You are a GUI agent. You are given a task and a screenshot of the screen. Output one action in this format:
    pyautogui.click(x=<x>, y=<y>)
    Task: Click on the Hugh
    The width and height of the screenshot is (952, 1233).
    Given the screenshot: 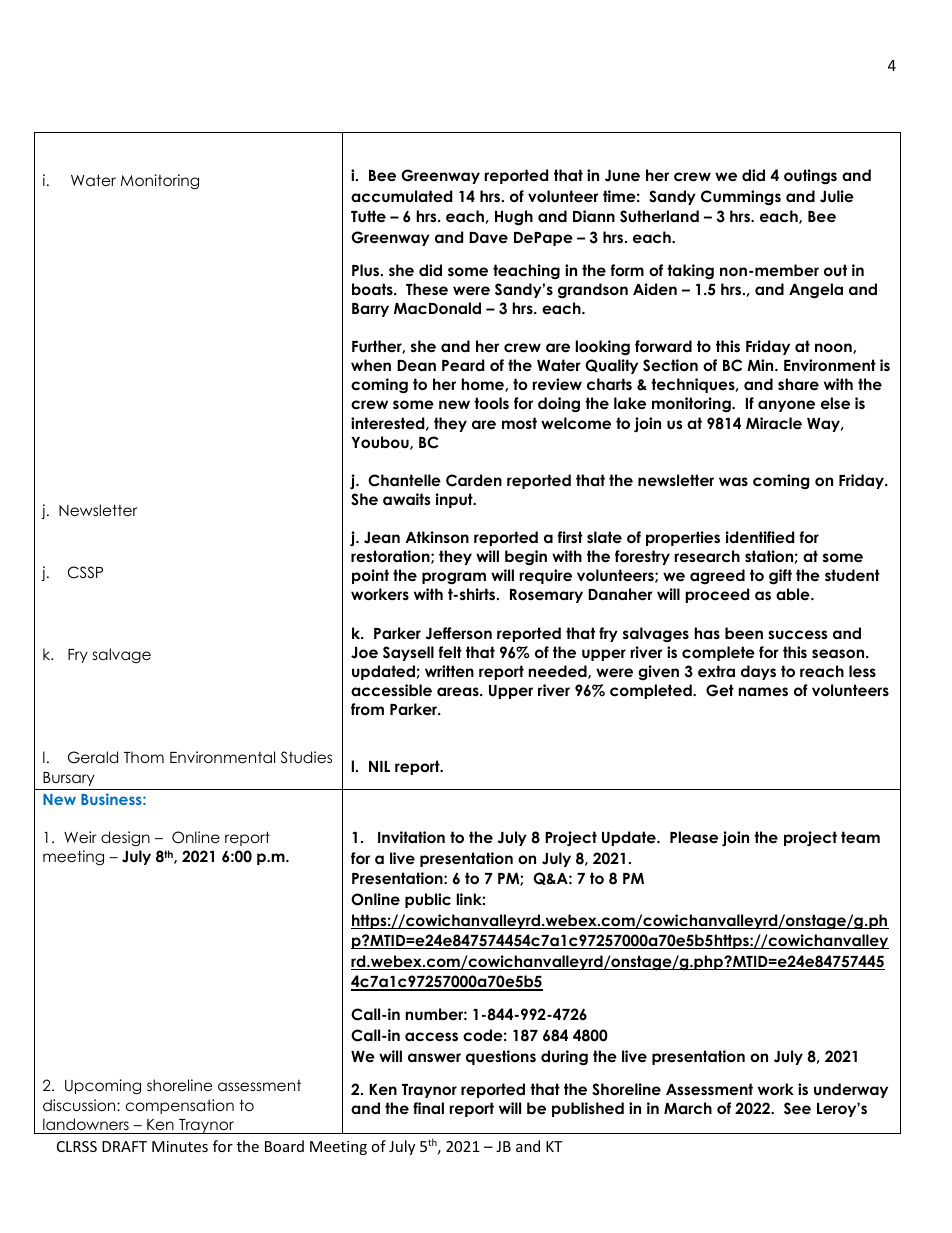 What is the action you would take?
    pyautogui.click(x=514, y=218)
